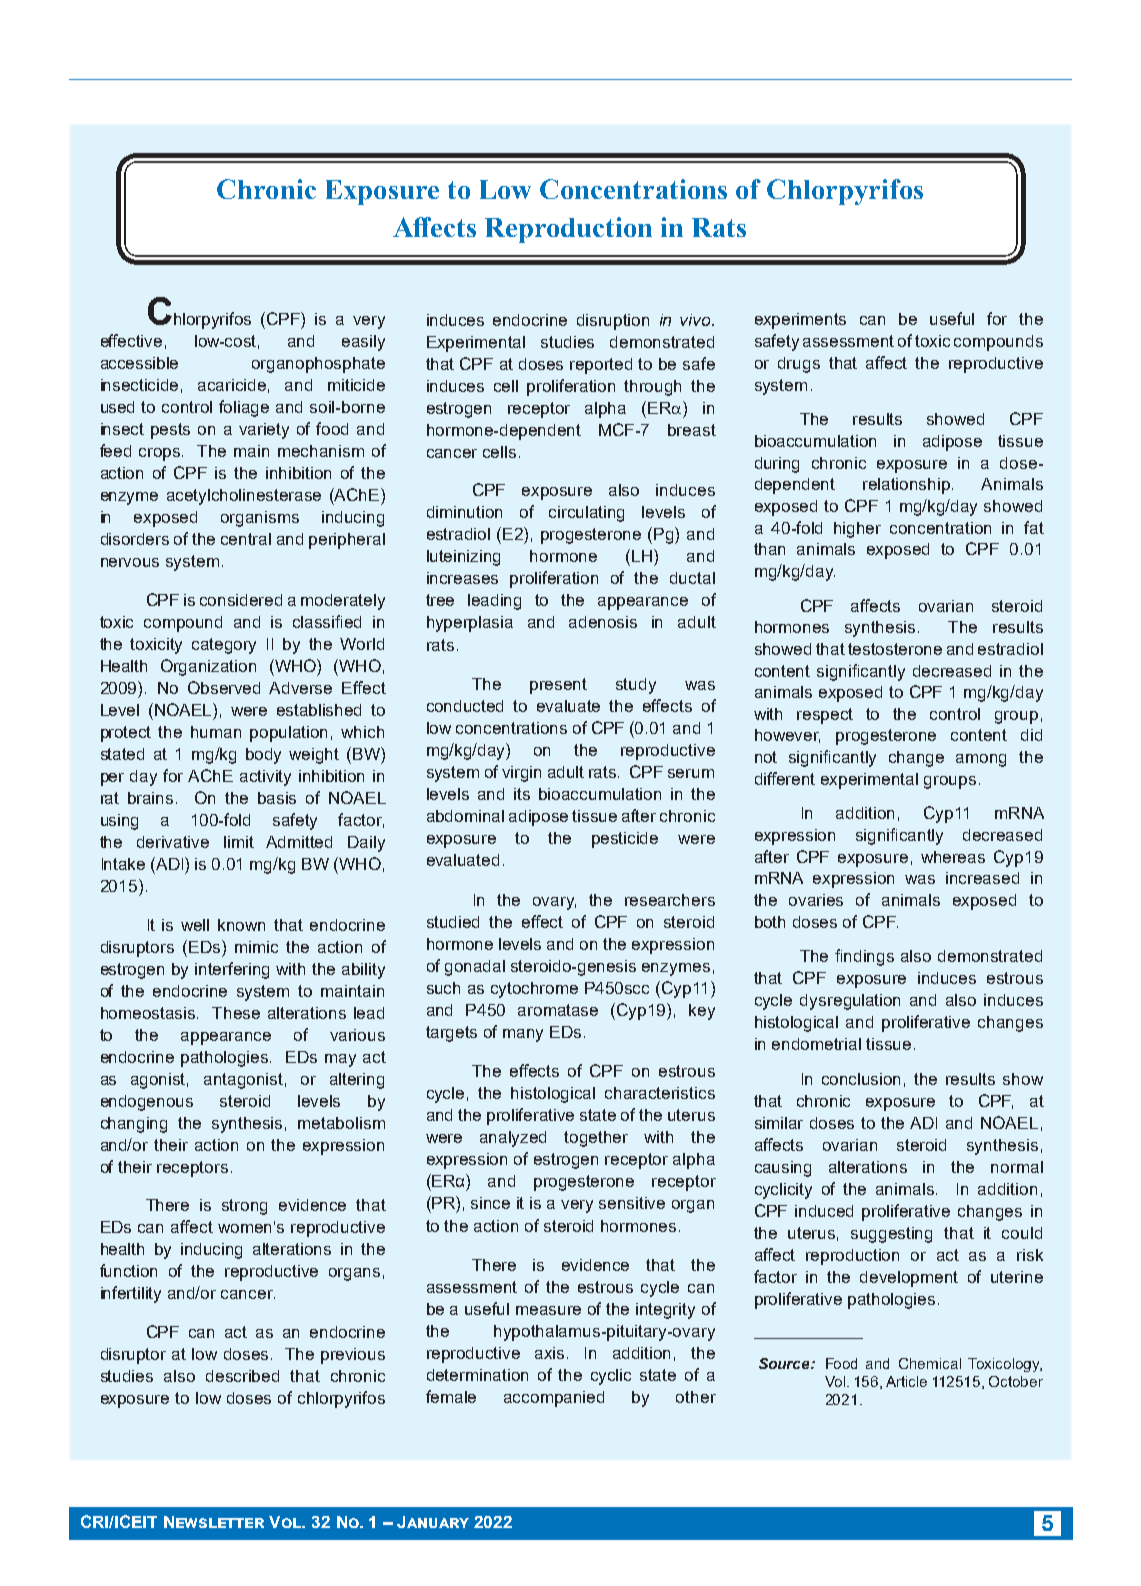 The image size is (1141, 1586). What do you see at coordinates (244, 408) in the page?
I see `foliage` at bounding box center [244, 408].
